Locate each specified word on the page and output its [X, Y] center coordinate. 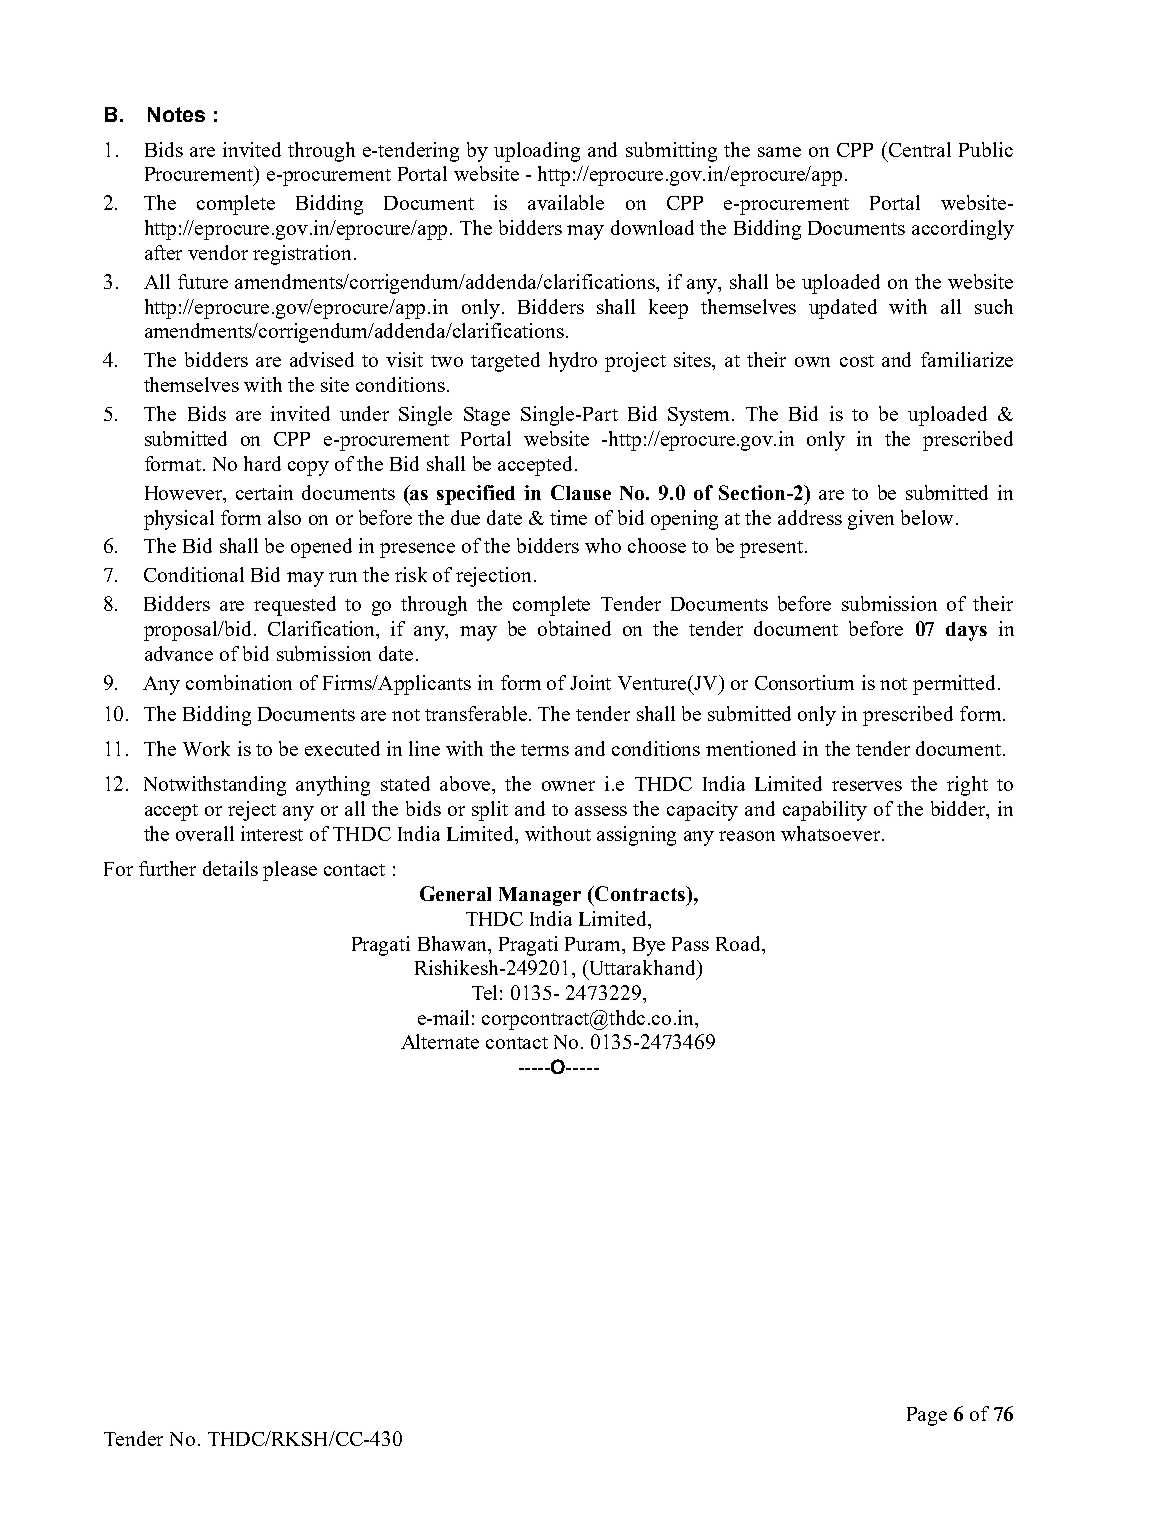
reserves [867, 786]
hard [262, 463]
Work [206, 748]
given [871, 520]
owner [568, 786]
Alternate [440, 1041]
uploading [537, 152]
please [290, 871]
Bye [649, 946]
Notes [176, 114]
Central [920, 149]
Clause [581, 492]
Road [740, 943]
